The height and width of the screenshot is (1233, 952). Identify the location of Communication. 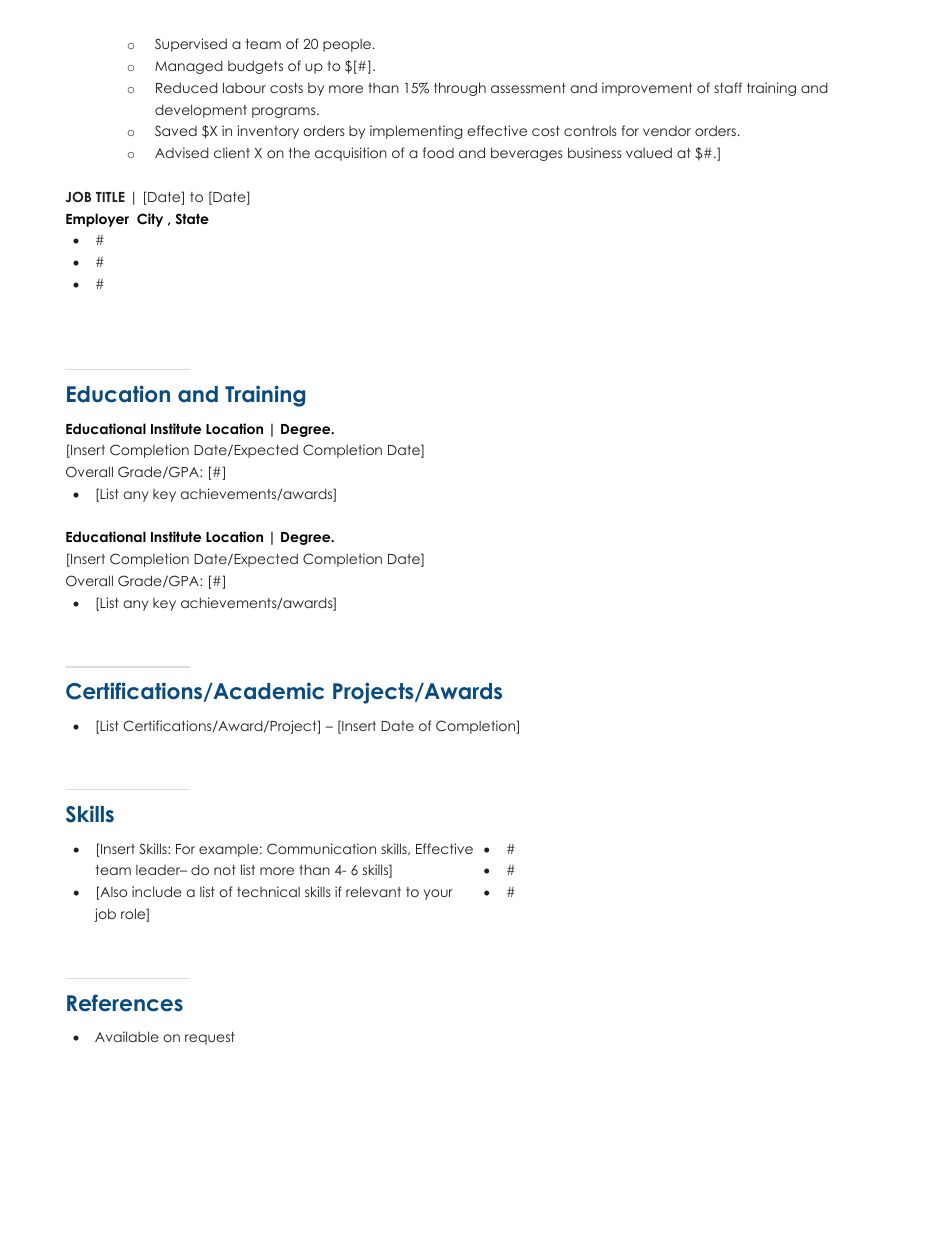
(321, 849).
